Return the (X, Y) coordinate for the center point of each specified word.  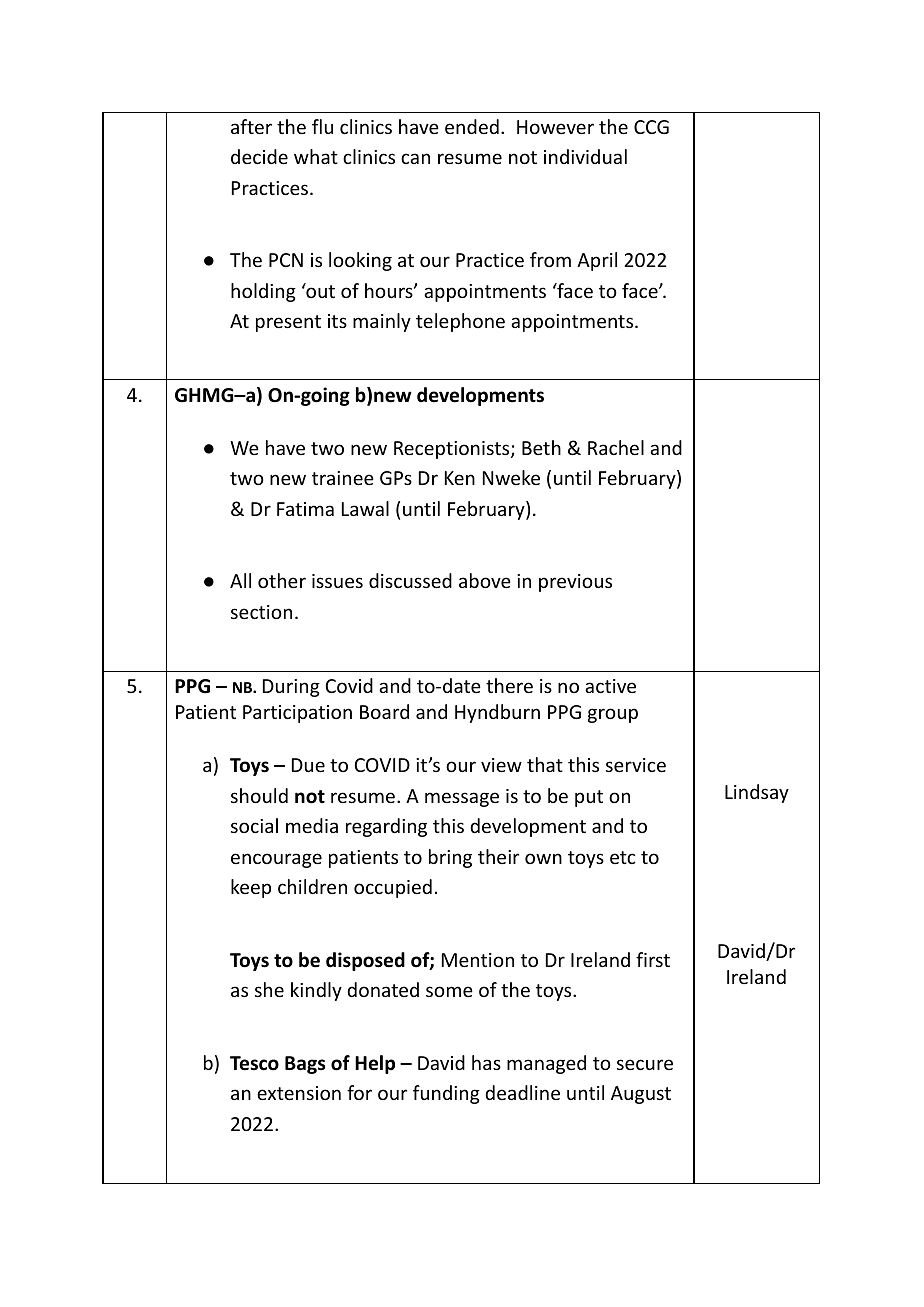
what (316, 156)
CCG (651, 127)
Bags (305, 1065)
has (486, 1062)
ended (472, 126)
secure (645, 1064)
